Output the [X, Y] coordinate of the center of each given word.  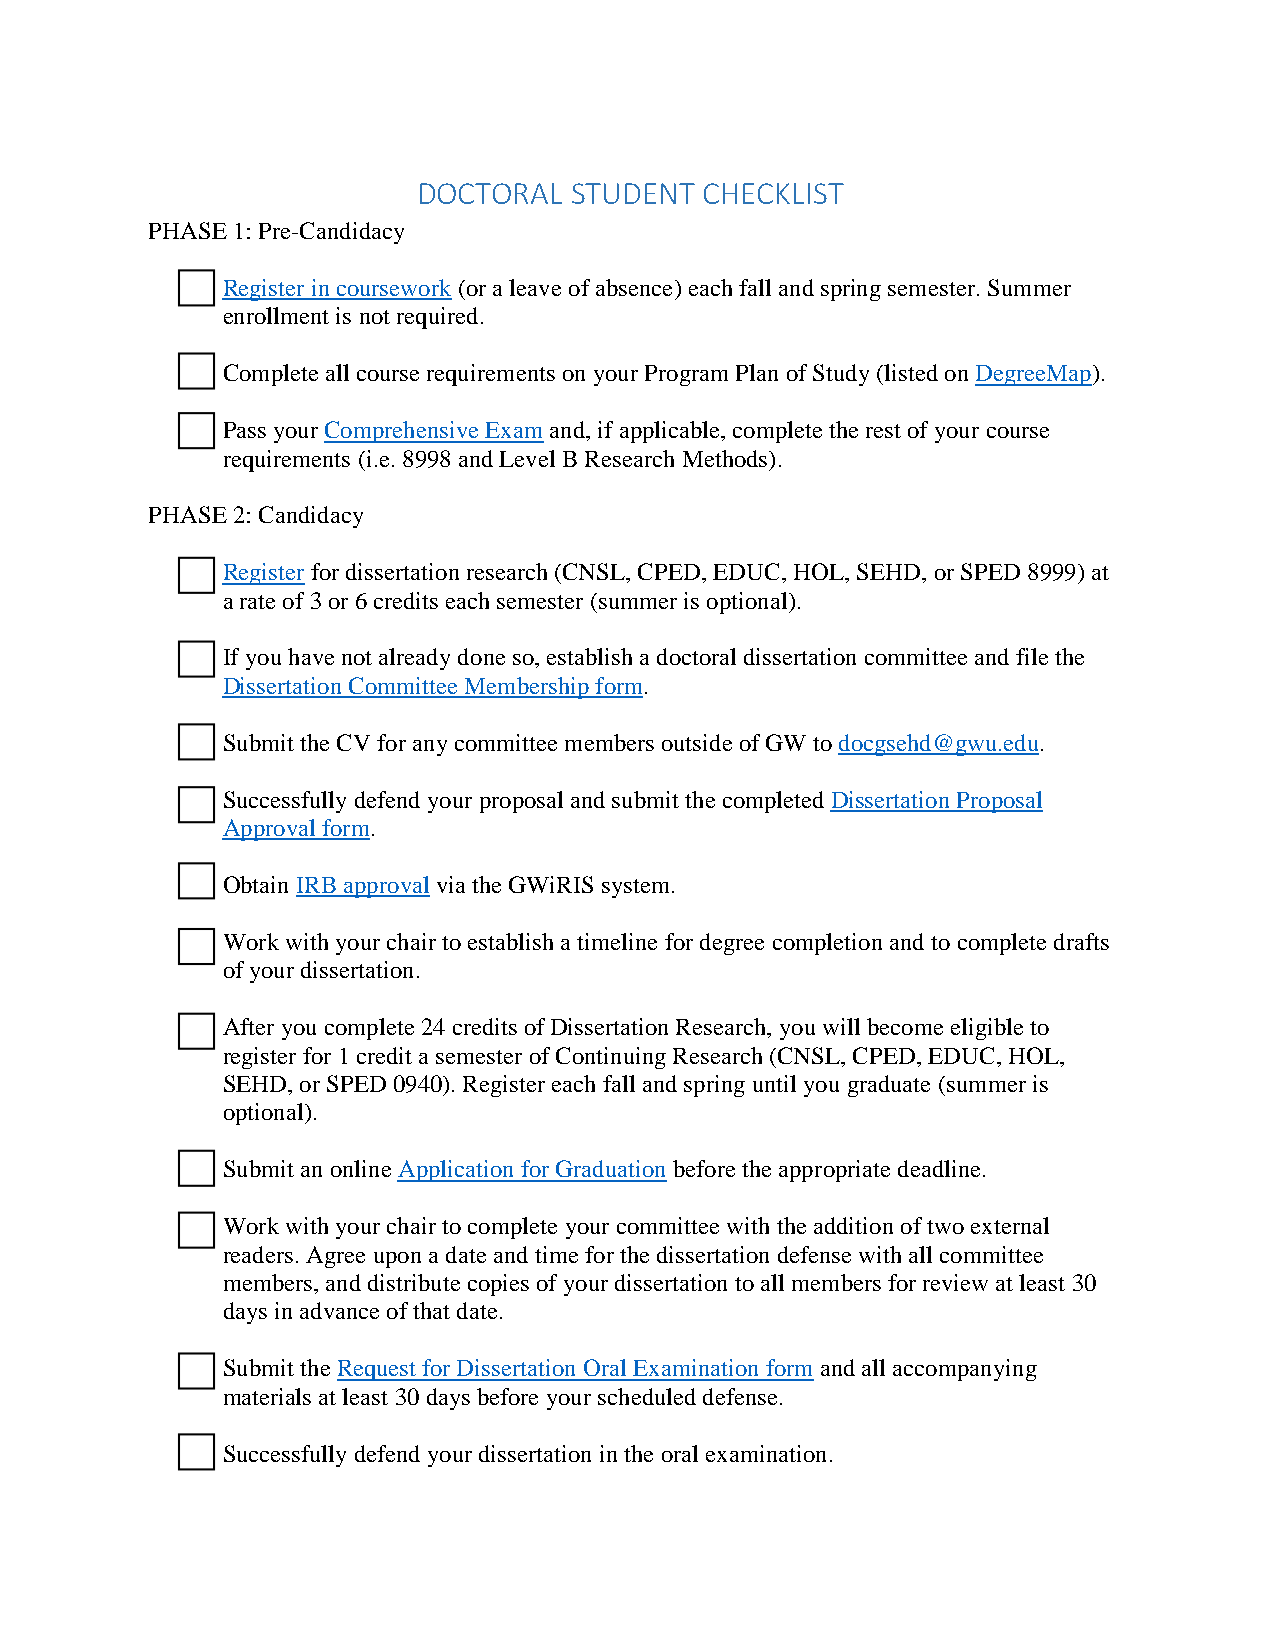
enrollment [276, 315]
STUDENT [633, 193]
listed [910, 372]
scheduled [647, 1396]
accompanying [965, 1370]
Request [378, 1370]
